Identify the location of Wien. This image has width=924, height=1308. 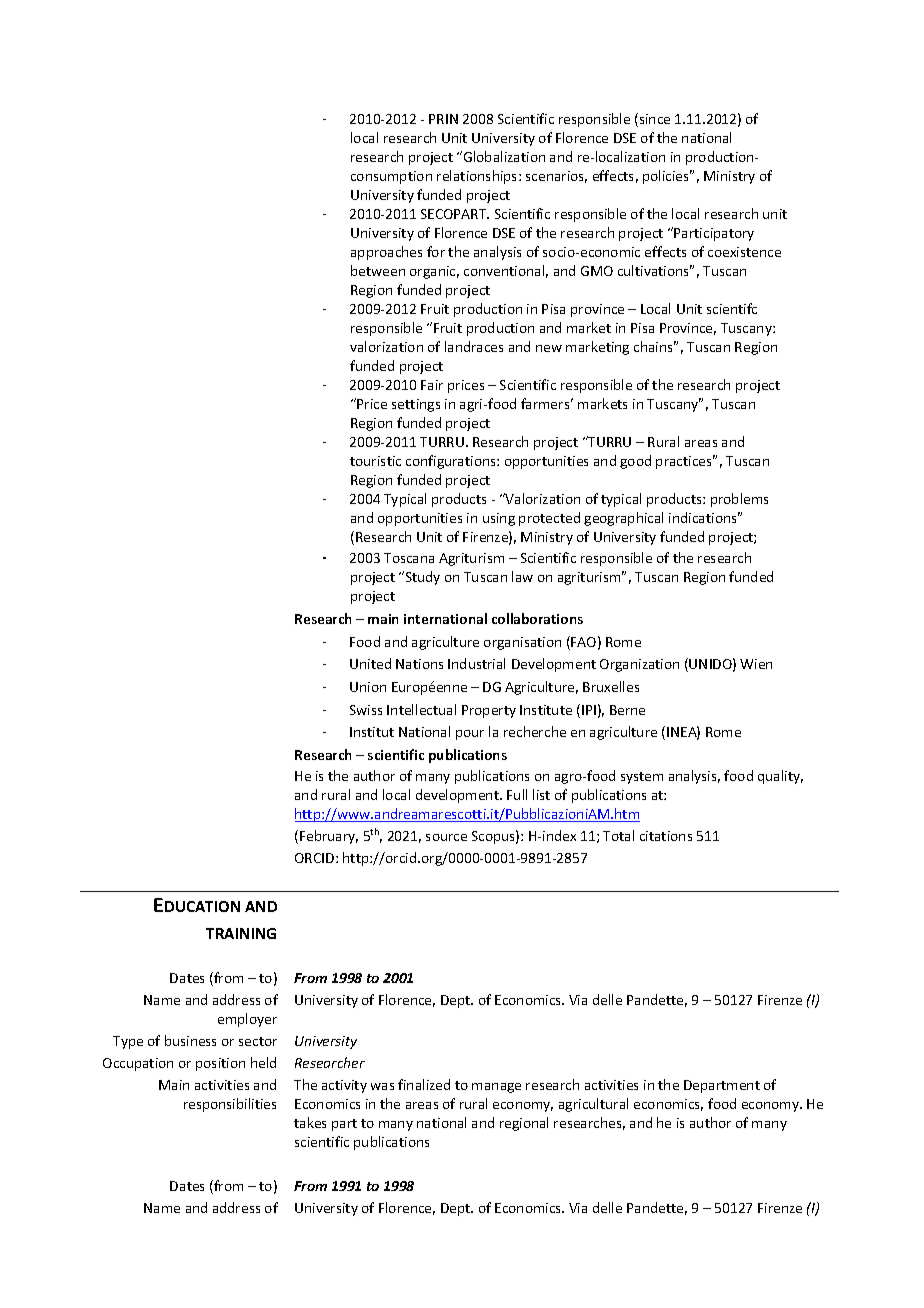
(756, 664).
